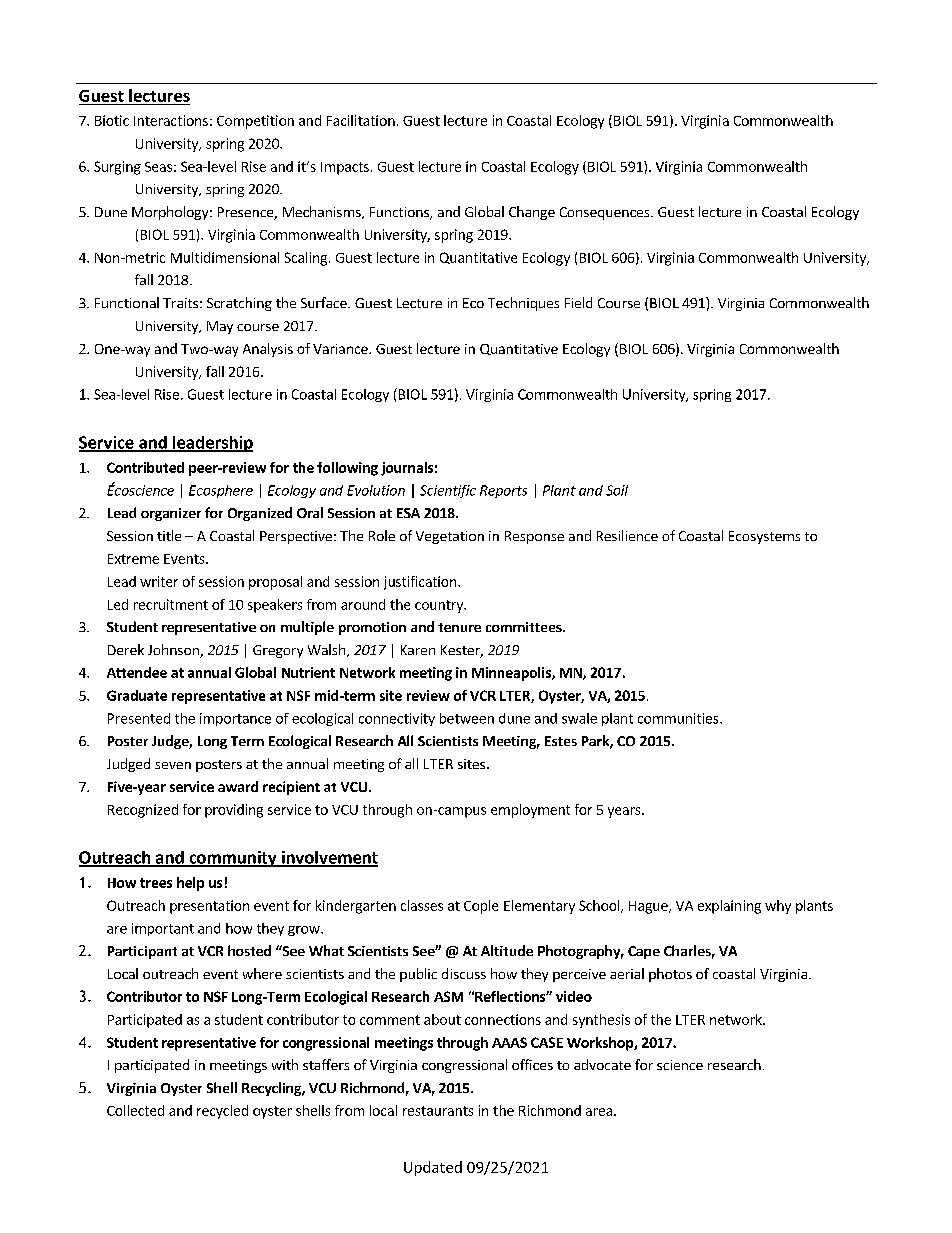 The image size is (952, 1233). Describe the element at coordinates (606, 213) in the screenshot. I see `Consequences` at that location.
